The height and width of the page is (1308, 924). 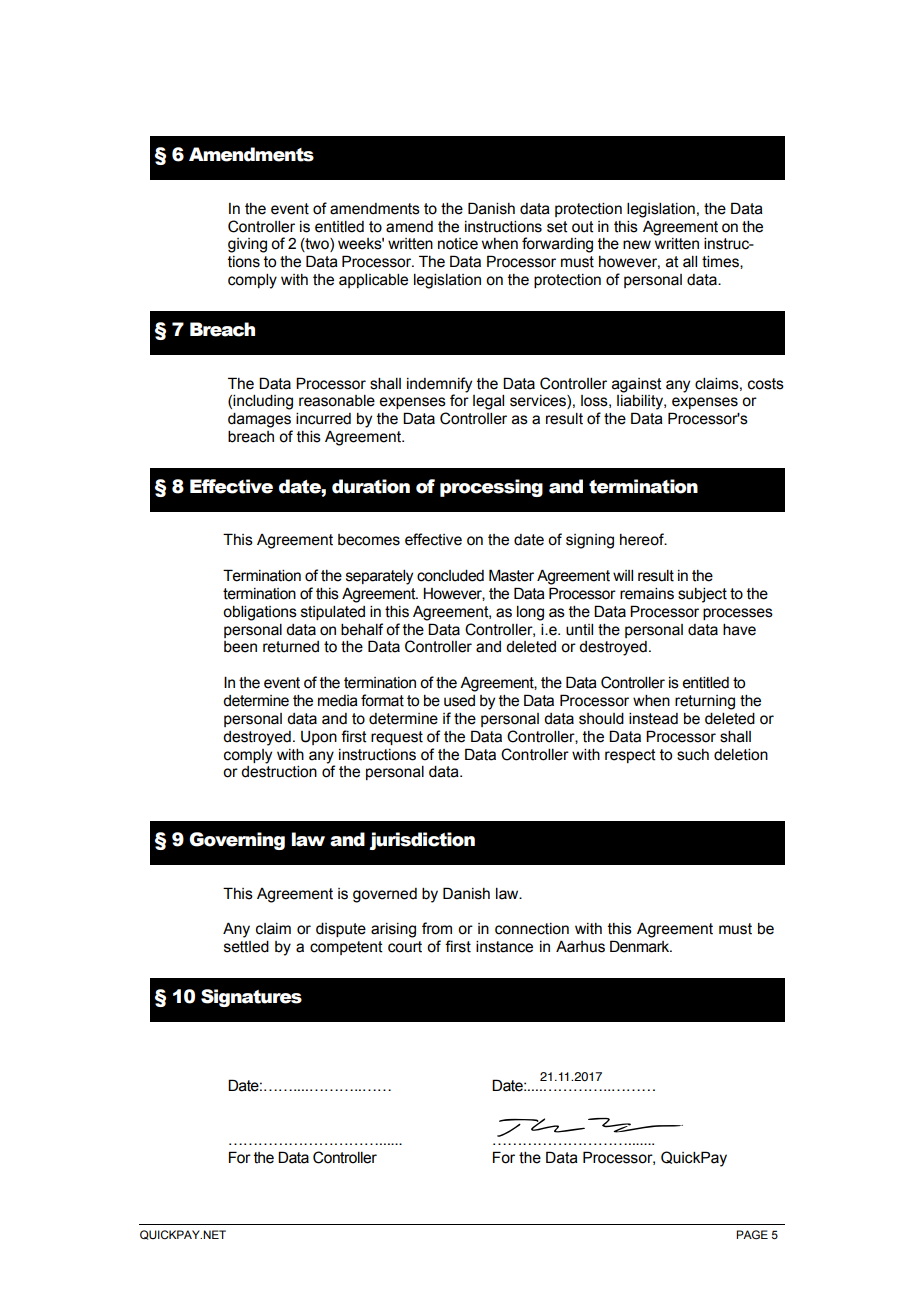 I want to click on connection, so click(x=532, y=929).
